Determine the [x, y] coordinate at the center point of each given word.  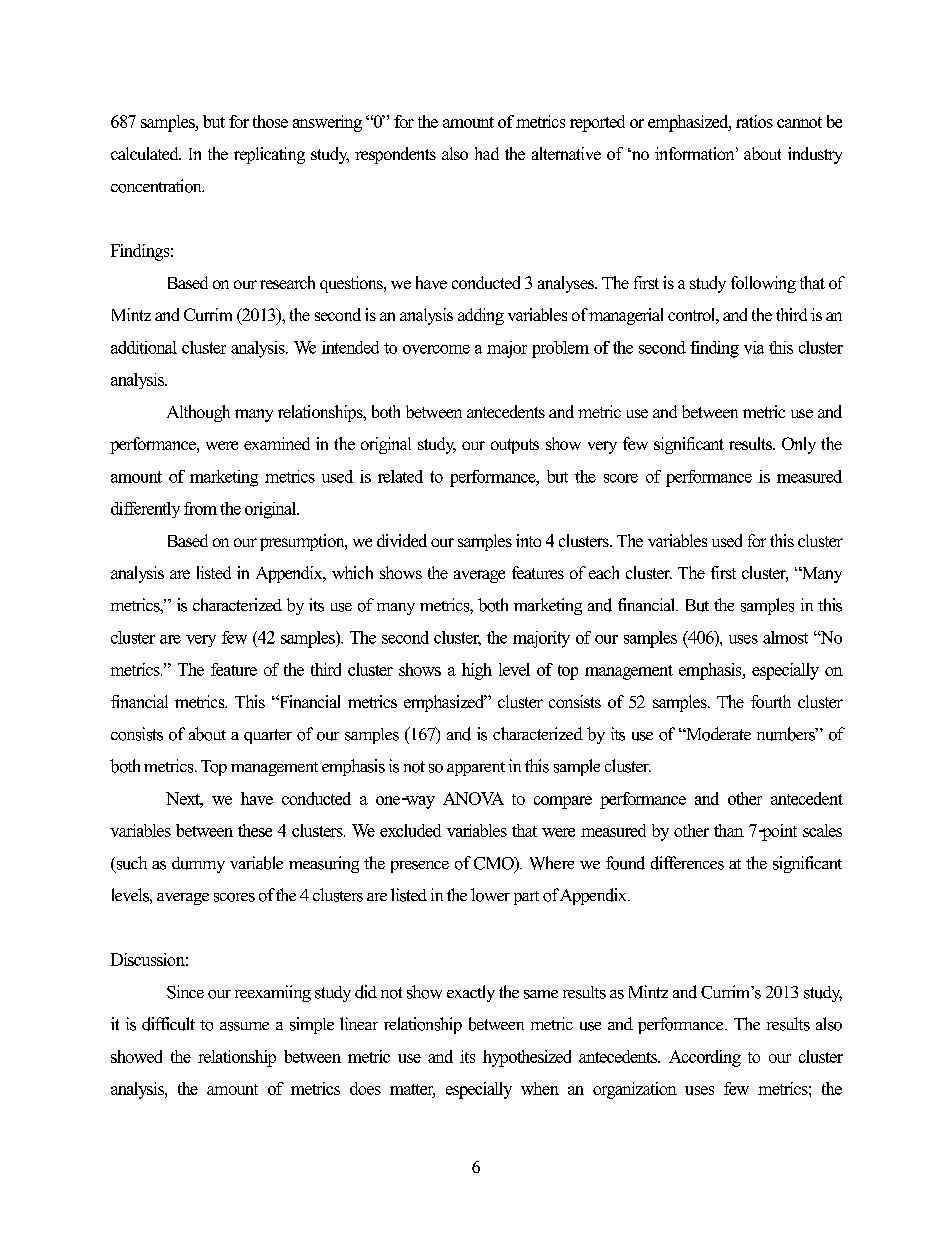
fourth [771, 701]
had [487, 153]
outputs [515, 446]
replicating [269, 155]
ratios [754, 121]
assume [244, 1026]
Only [799, 445]
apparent [476, 769]
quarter [268, 736]
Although [198, 413]
